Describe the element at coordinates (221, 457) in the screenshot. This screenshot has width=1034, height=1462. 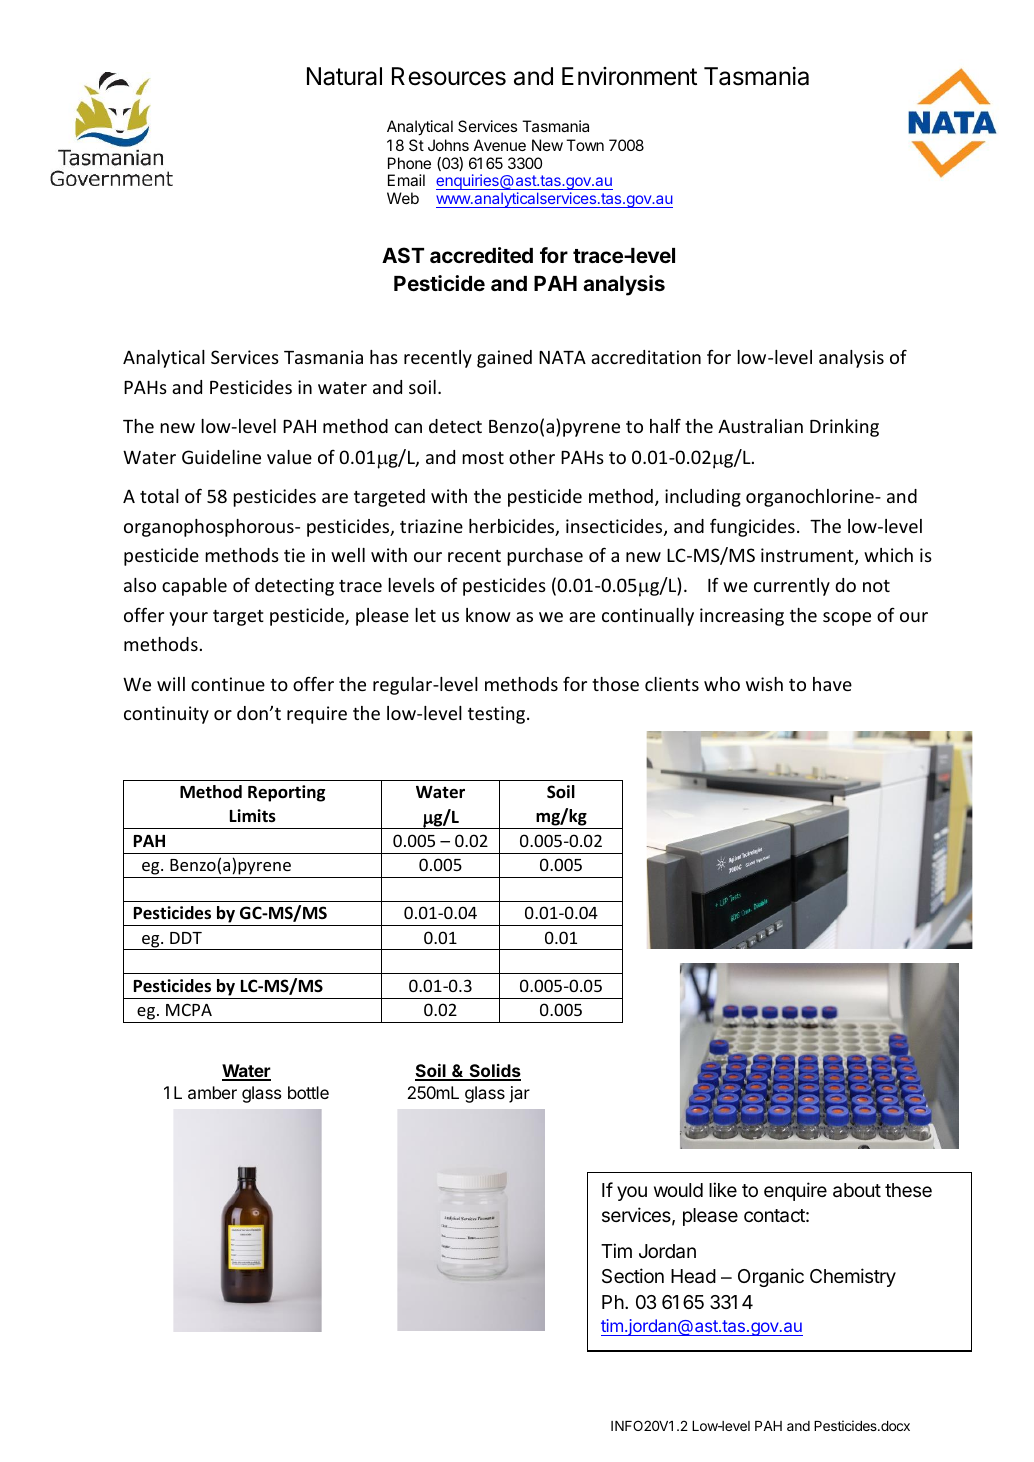
I see `Guideline` at that location.
